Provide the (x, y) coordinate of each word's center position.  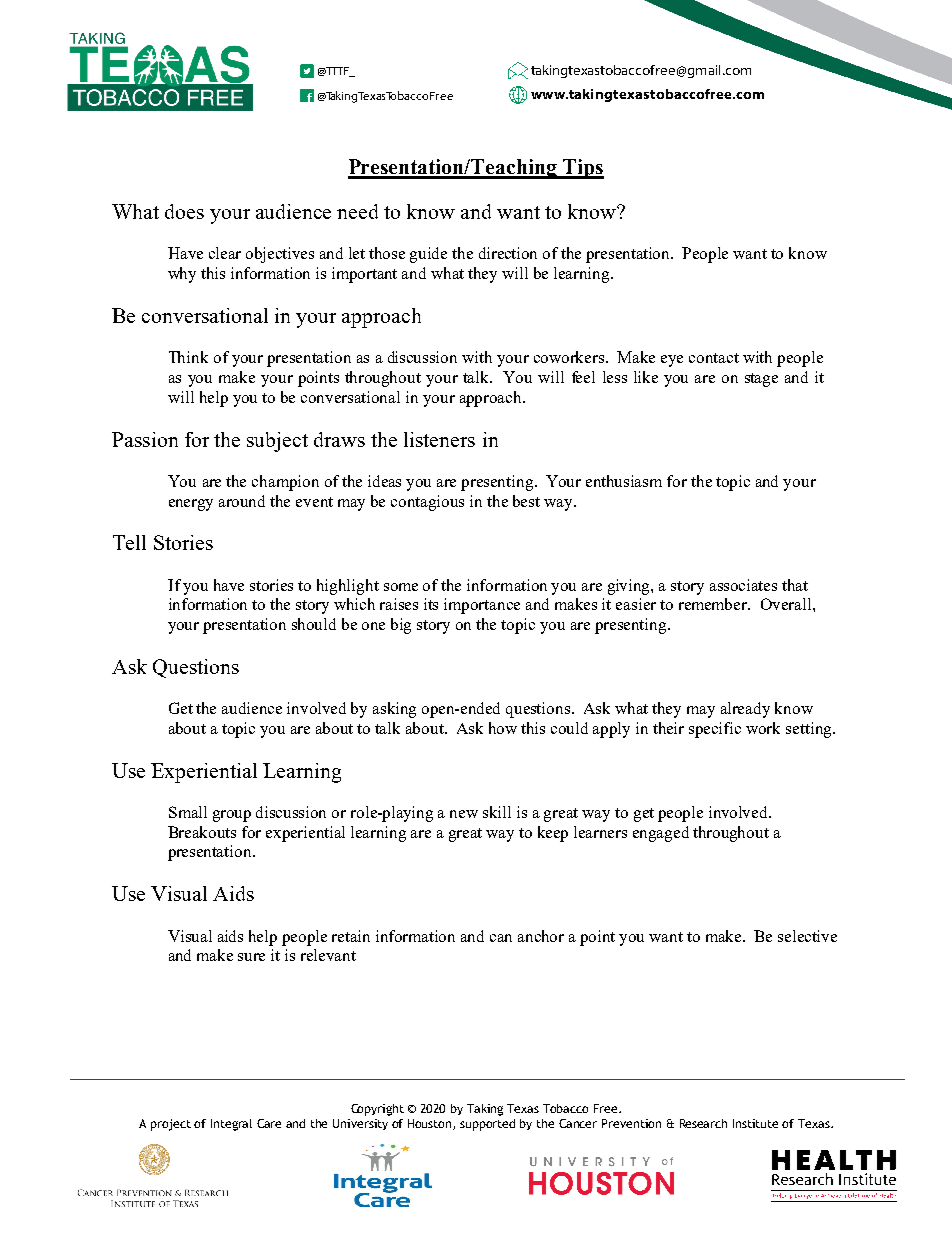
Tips (582, 169)
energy (191, 505)
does (184, 211)
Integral (231, 1125)
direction (508, 253)
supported (487, 1125)
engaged (661, 834)
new (464, 814)
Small (188, 812)
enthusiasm (624, 481)
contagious (427, 503)
